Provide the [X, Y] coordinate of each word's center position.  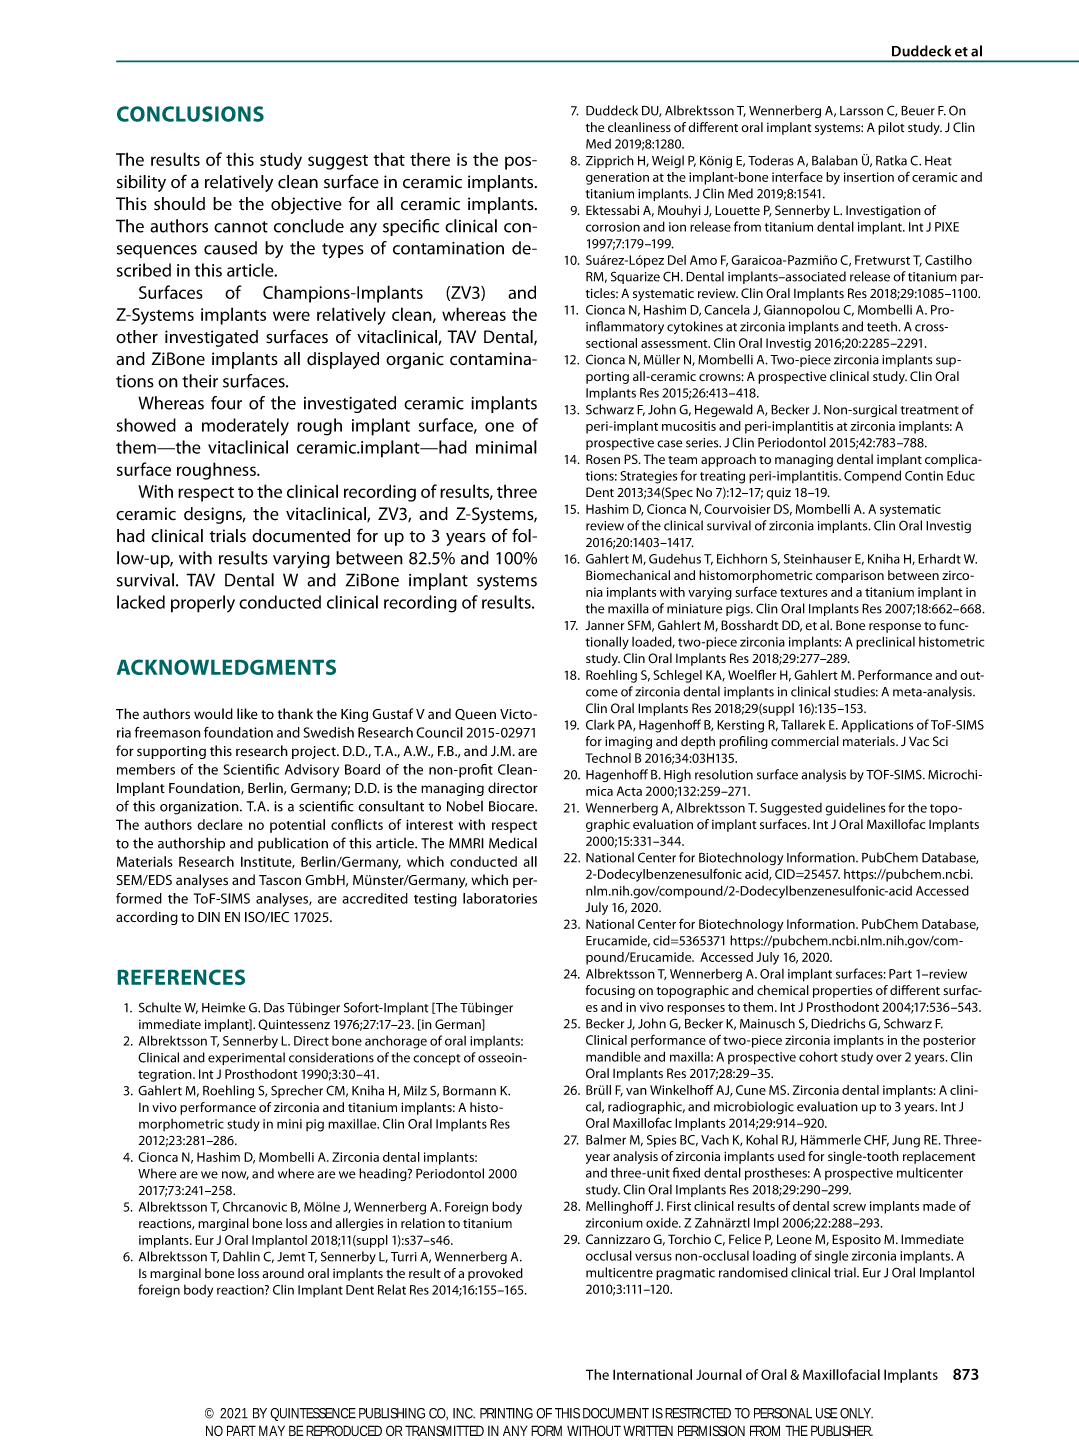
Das [274, 1007]
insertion [869, 177]
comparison [850, 577]
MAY [272, 1430]
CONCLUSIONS [190, 114]
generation [617, 178]
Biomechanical [628, 575]
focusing [610, 991]
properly [203, 604]
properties [842, 991]
